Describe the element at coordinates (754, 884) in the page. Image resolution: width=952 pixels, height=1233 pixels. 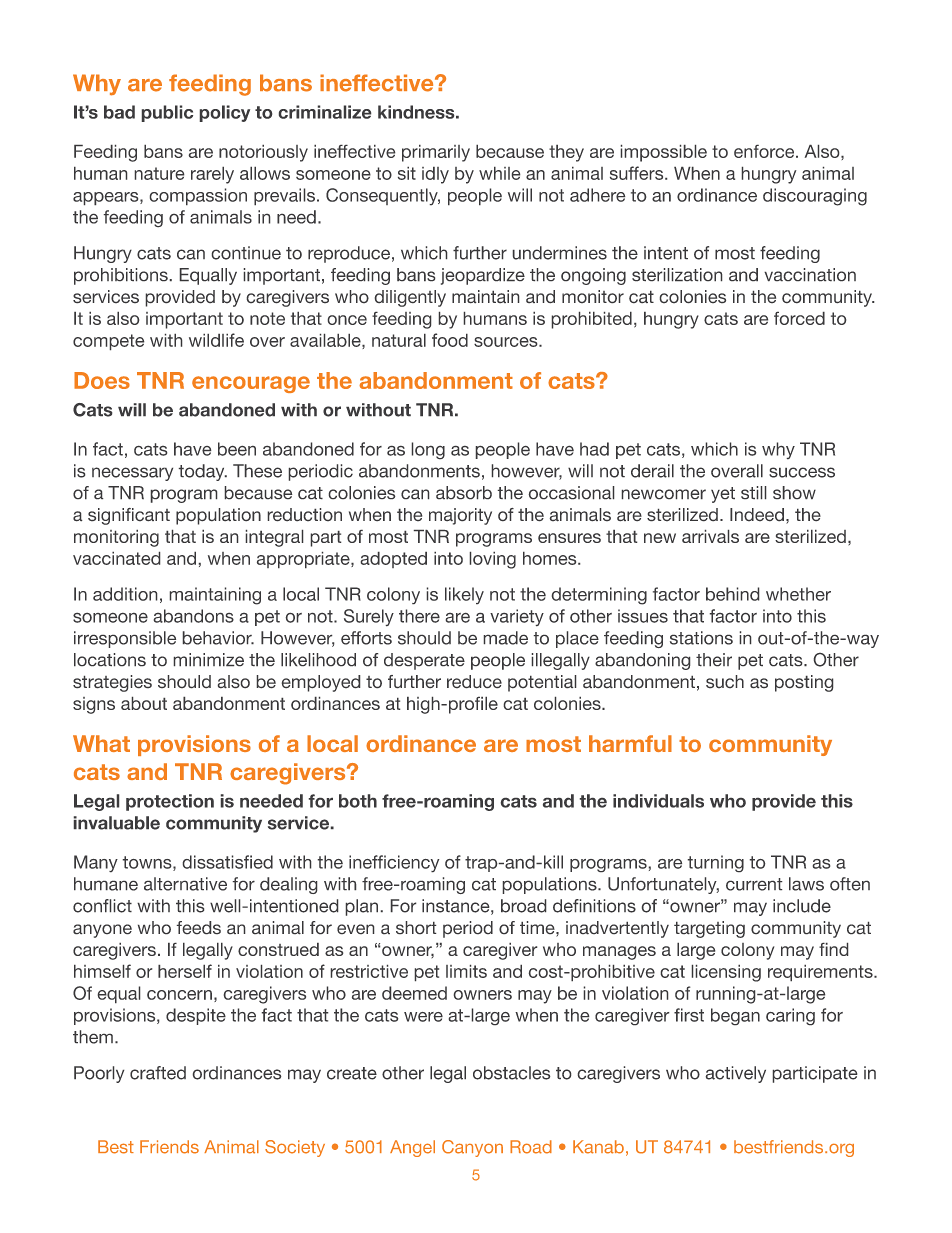
I see `current` at that location.
